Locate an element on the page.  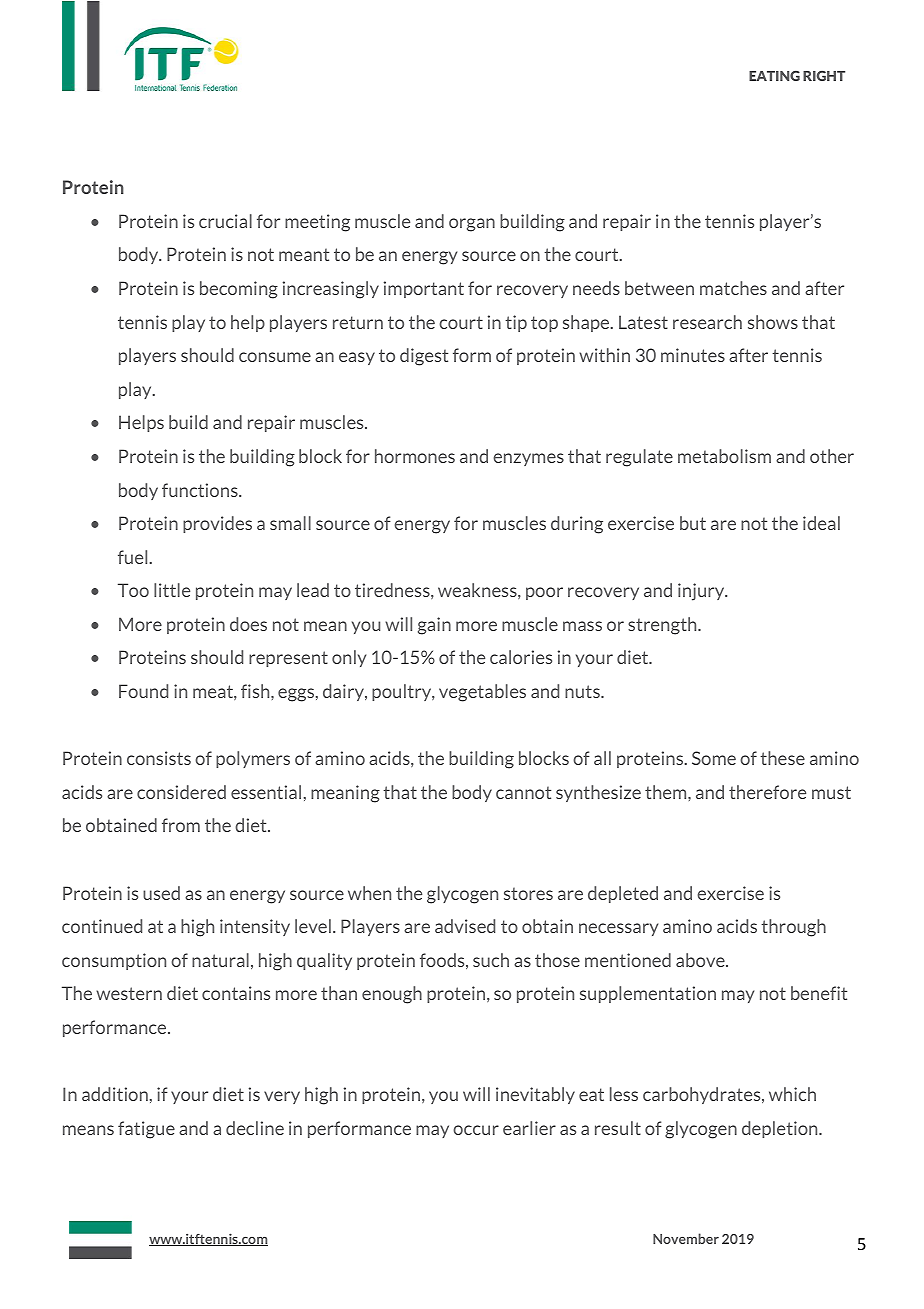
occur is located at coordinates (476, 1130).
